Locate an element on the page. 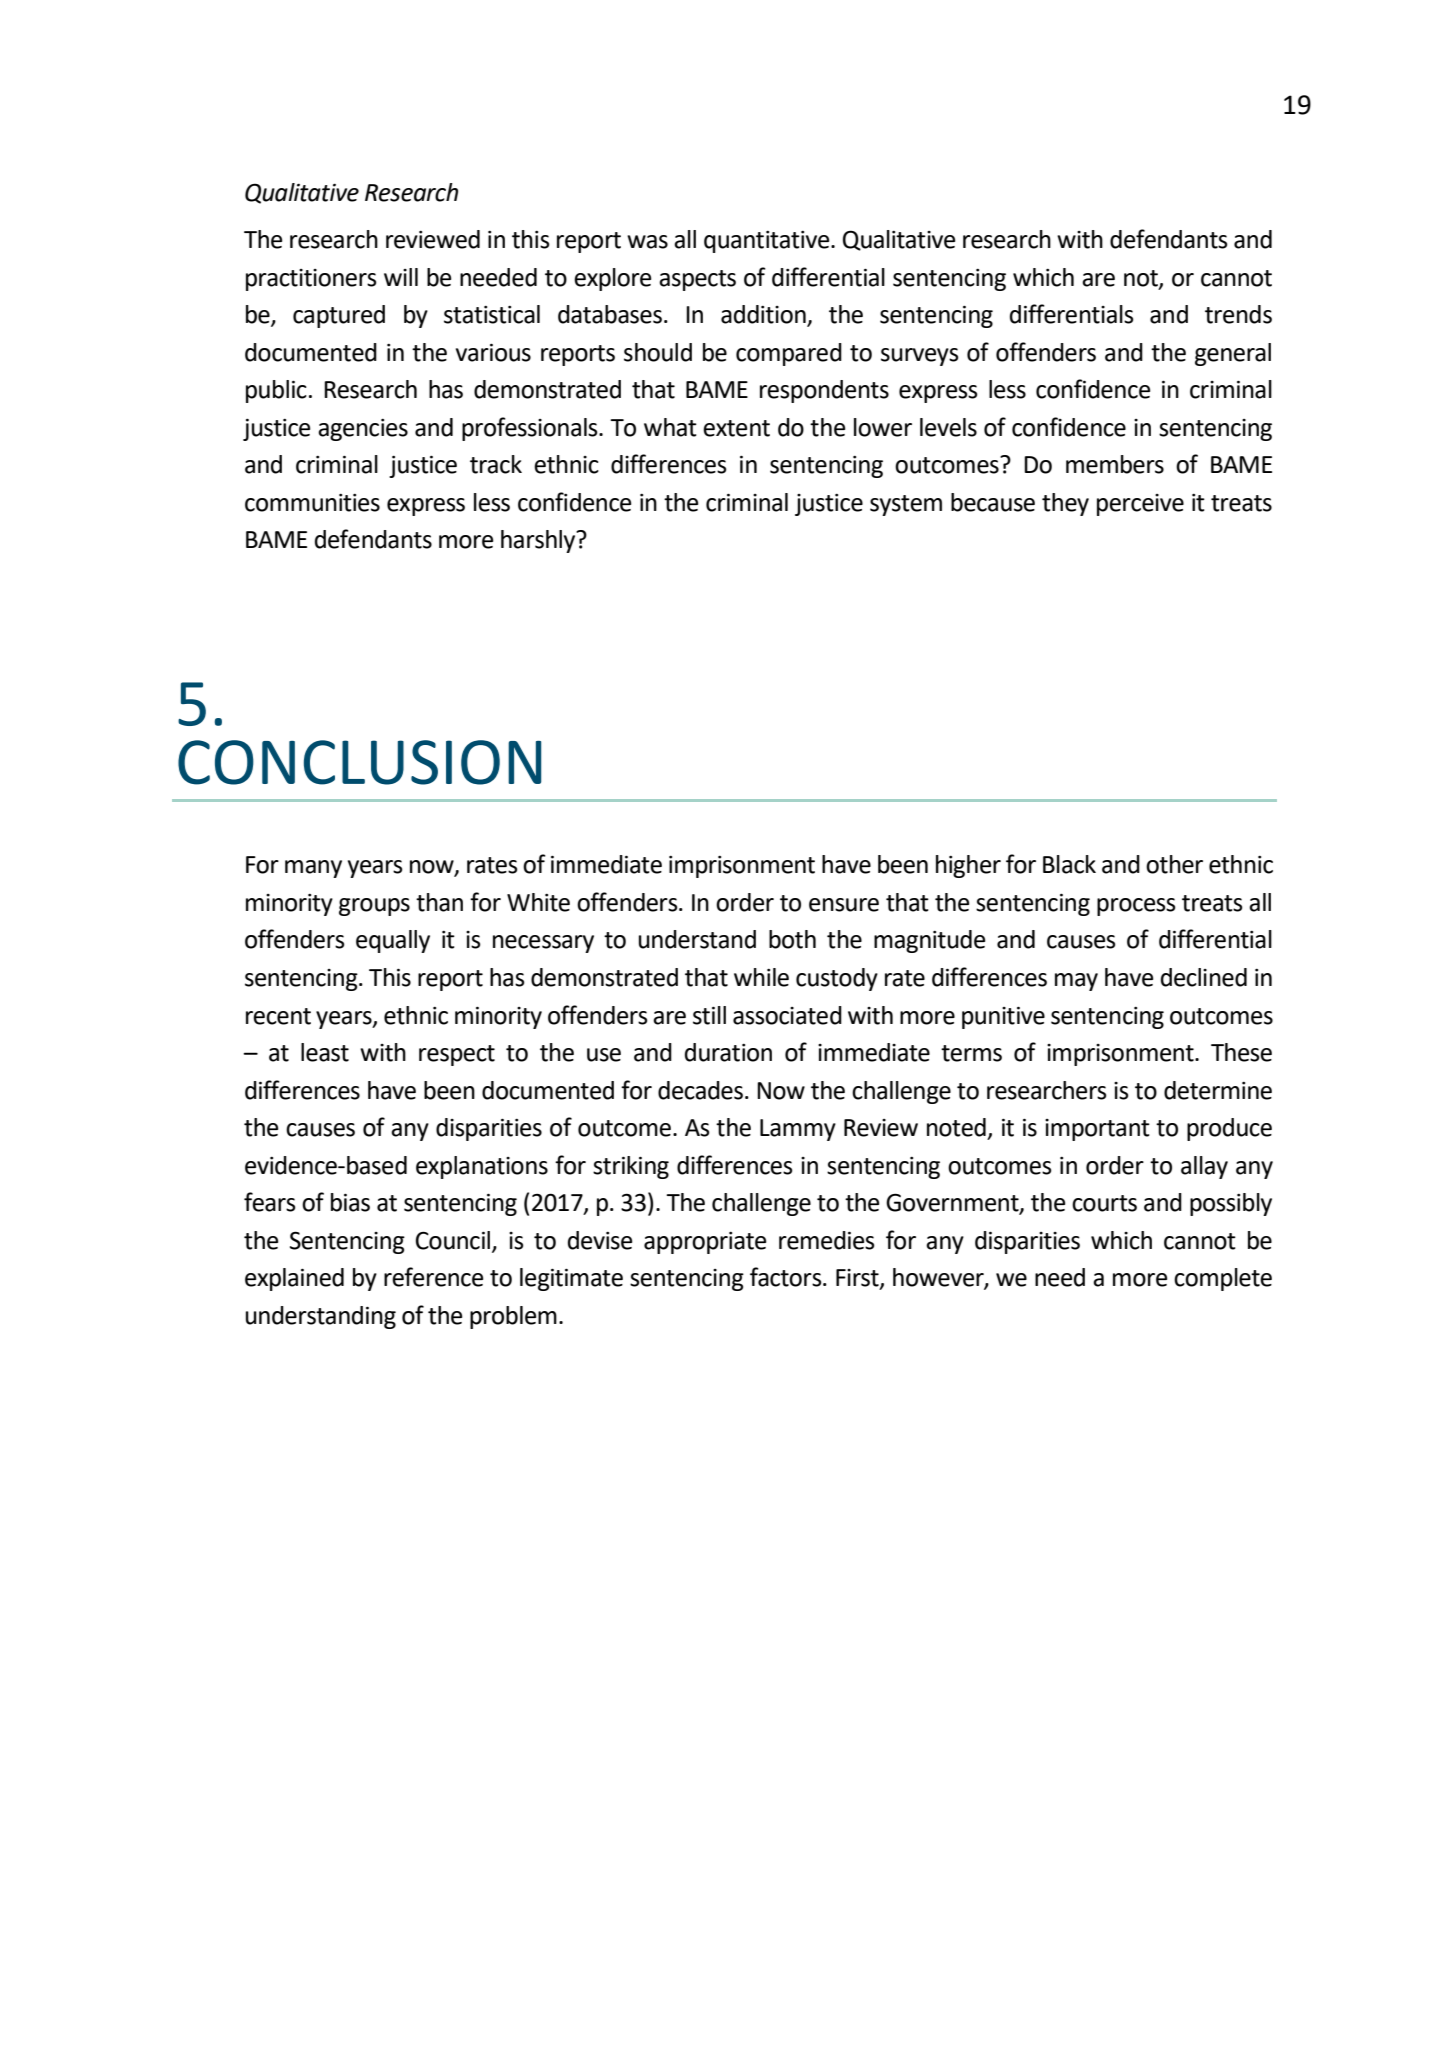  equally is located at coordinates (393, 941).
